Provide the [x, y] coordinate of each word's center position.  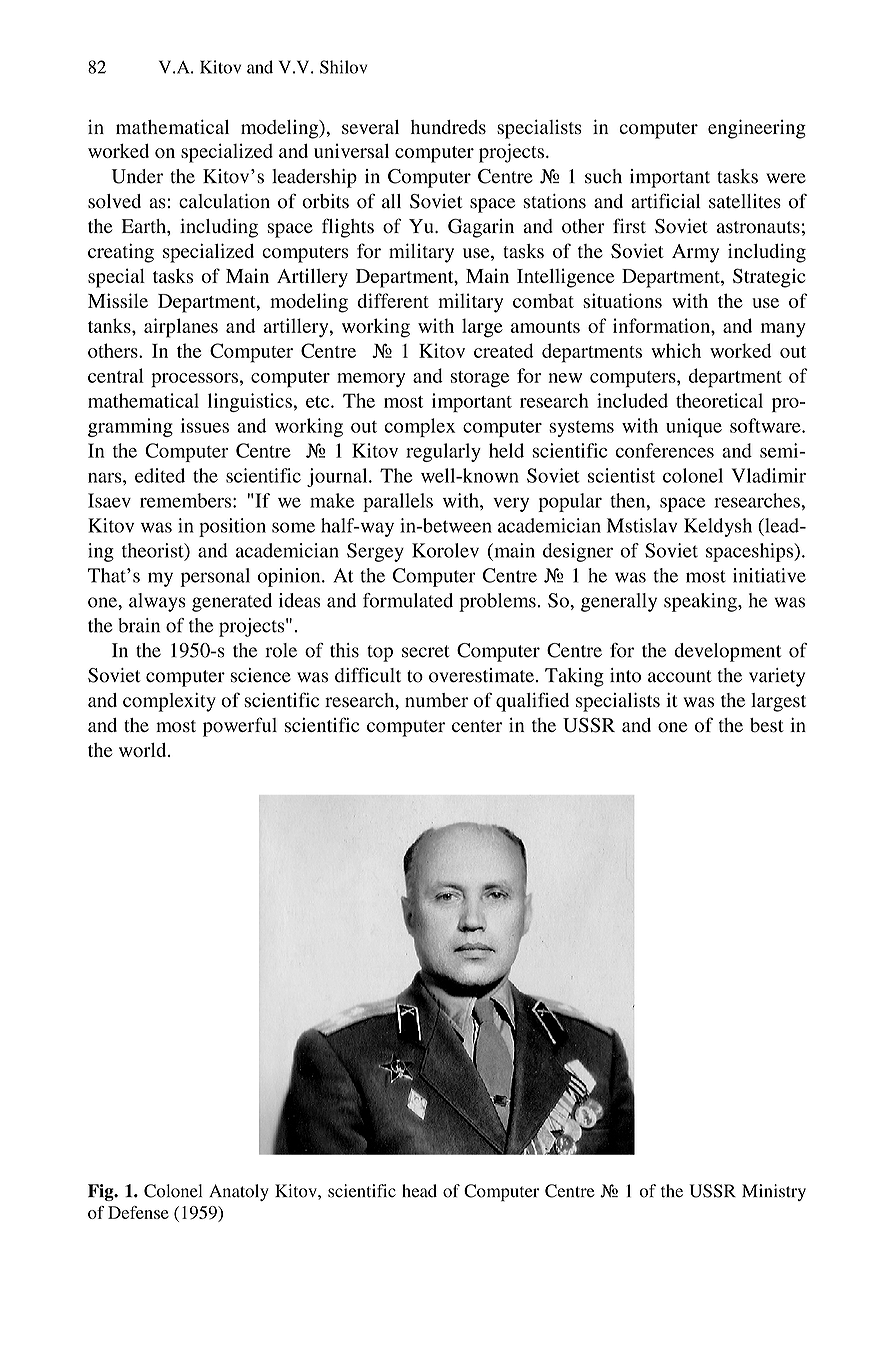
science [261, 675]
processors [194, 380]
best [767, 725]
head [419, 1191]
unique [694, 427]
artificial [665, 200]
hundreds [448, 127]
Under [137, 176]
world [144, 750]
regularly [443, 452]
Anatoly [239, 1192]
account [680, 676]
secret [426, 651]
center [477, 726]
